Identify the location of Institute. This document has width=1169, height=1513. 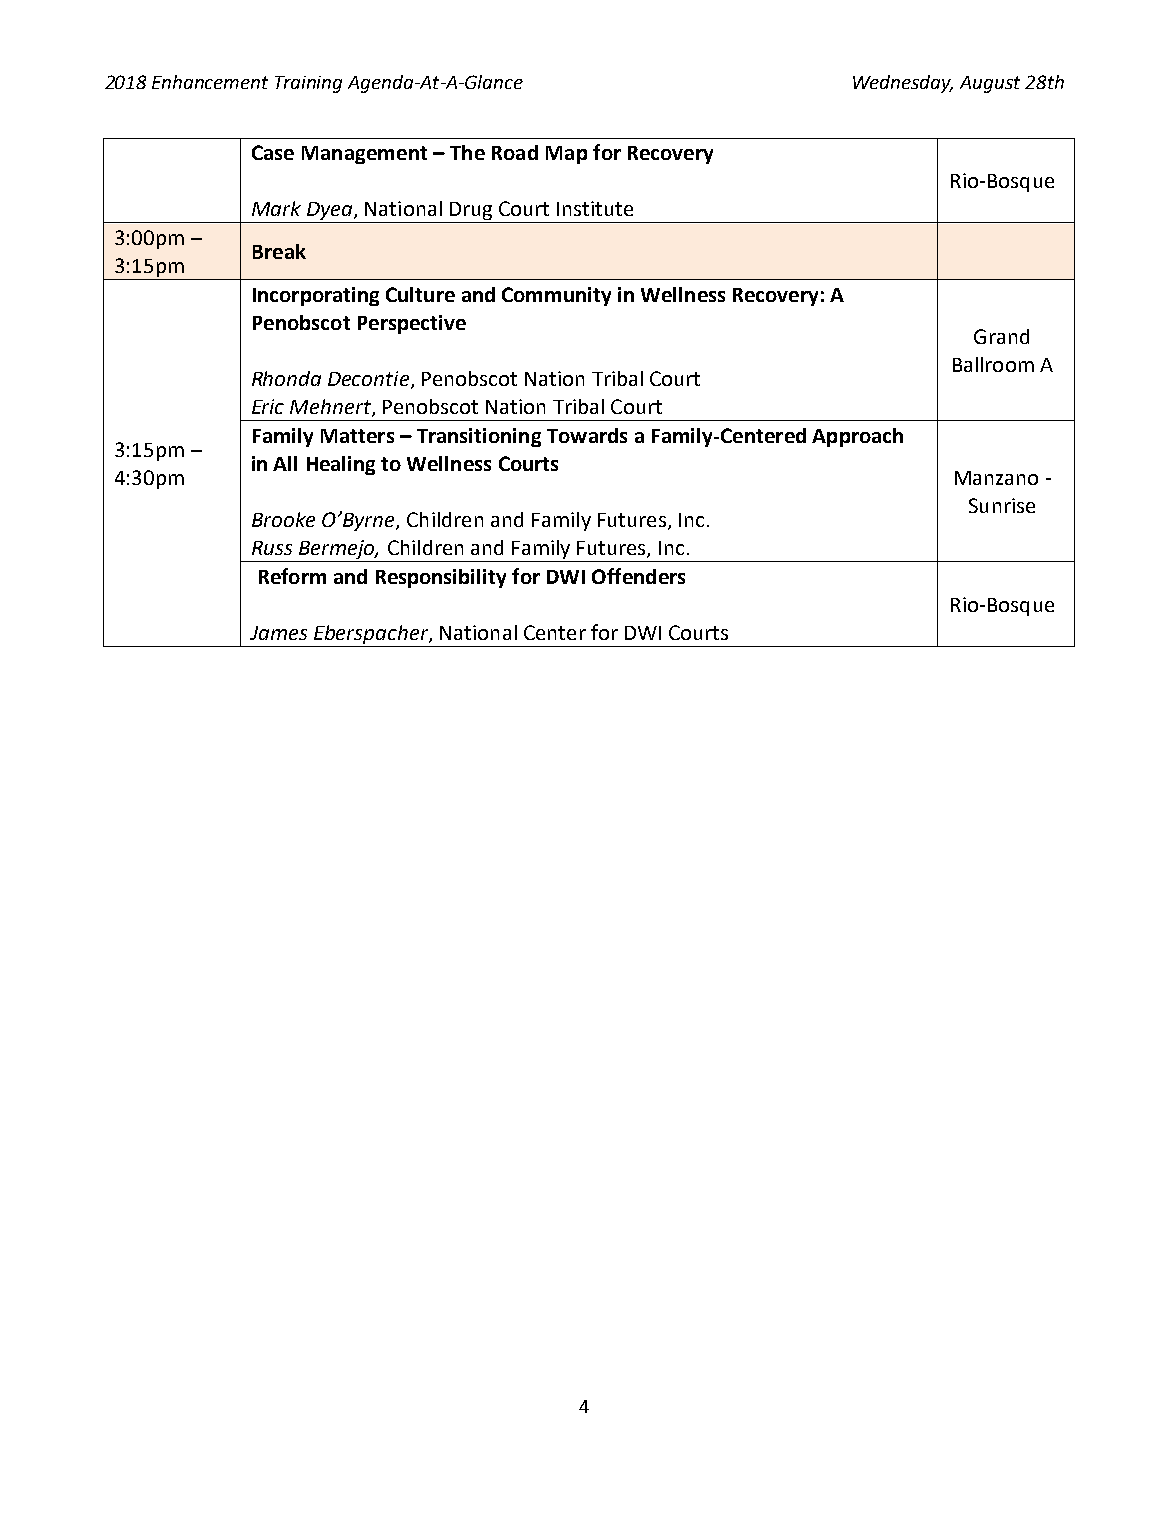
(595, 208).
